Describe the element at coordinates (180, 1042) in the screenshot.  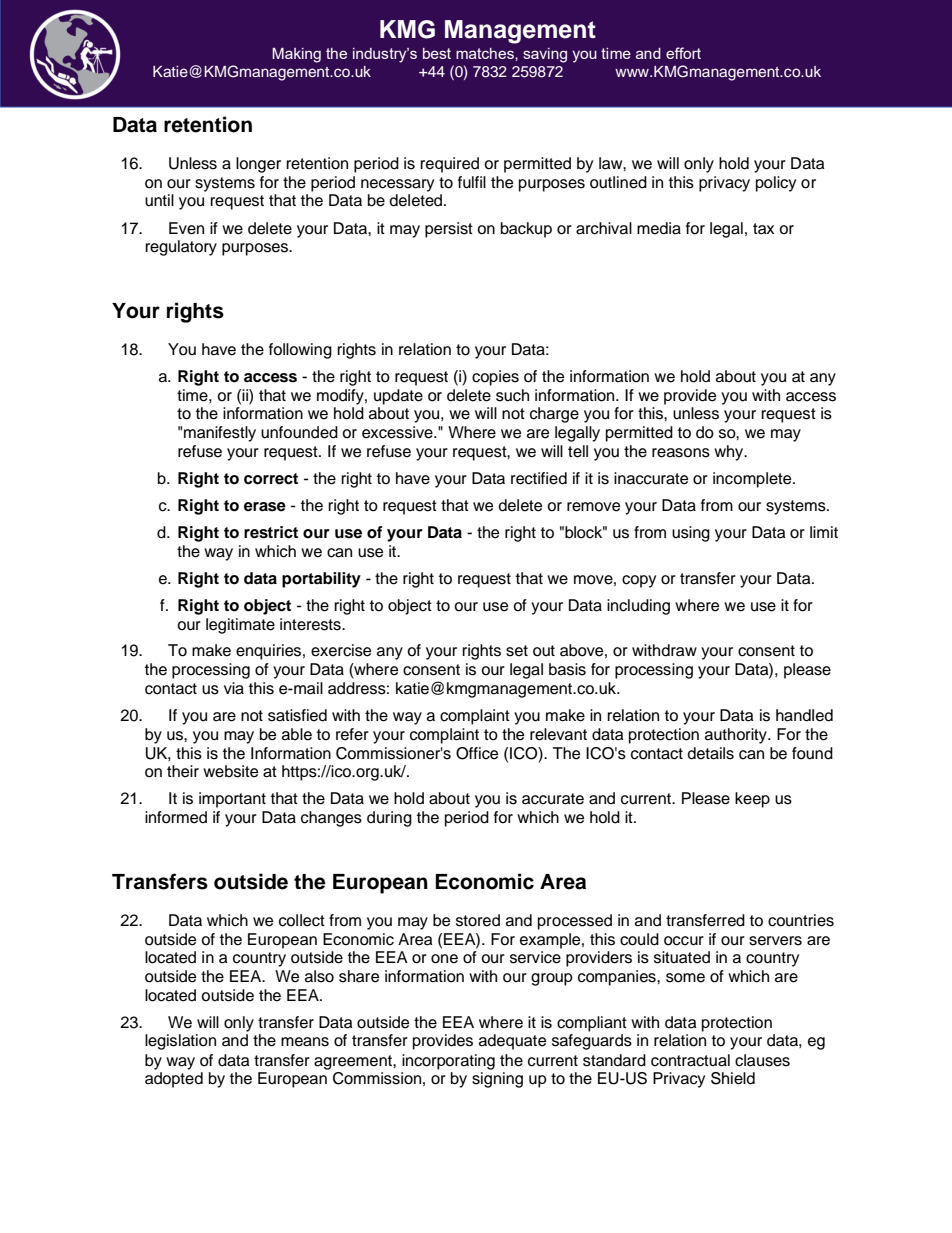
I see `legislation` at that location.
